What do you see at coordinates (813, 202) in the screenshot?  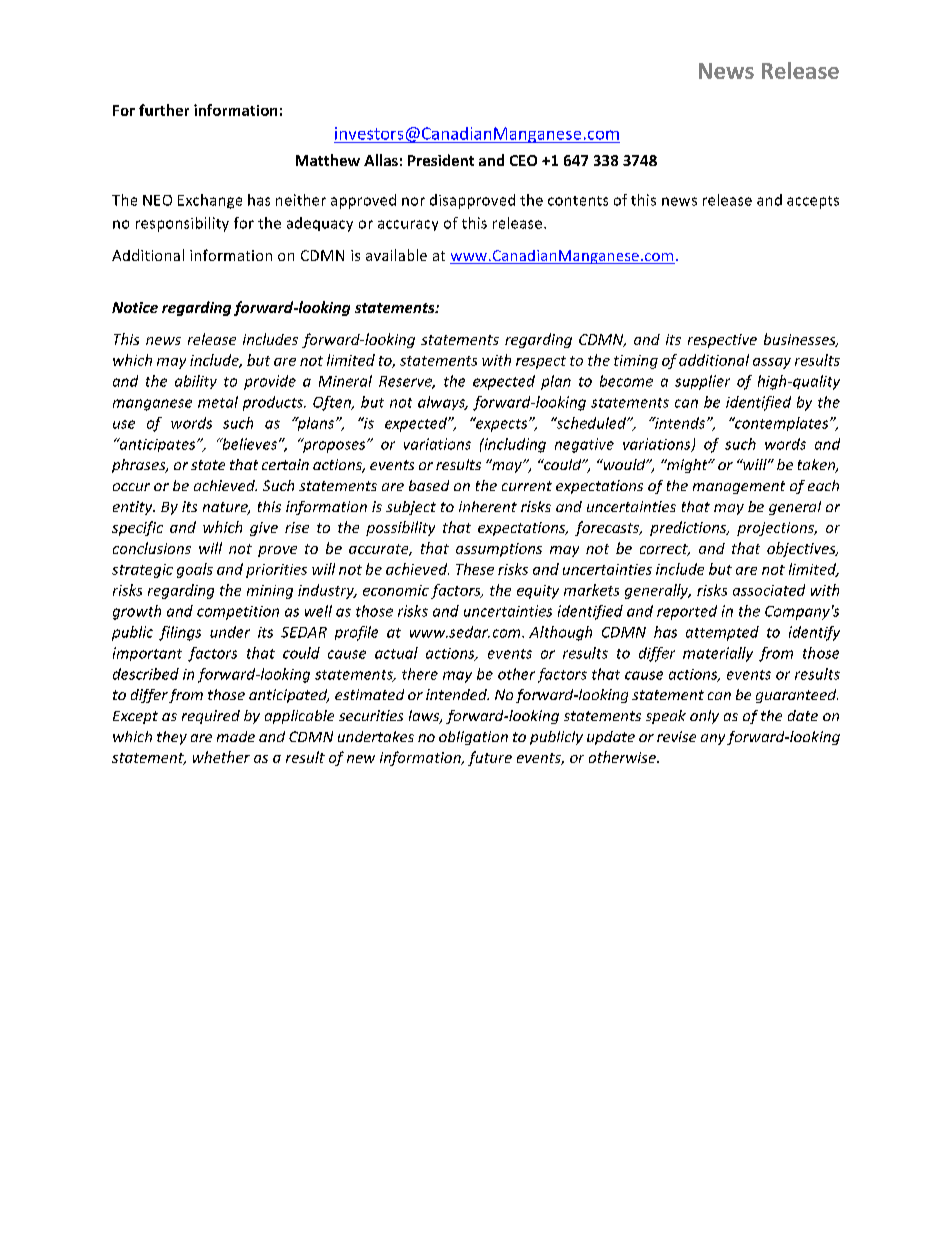 I see `accepts` at bounding box center [813, 202].
